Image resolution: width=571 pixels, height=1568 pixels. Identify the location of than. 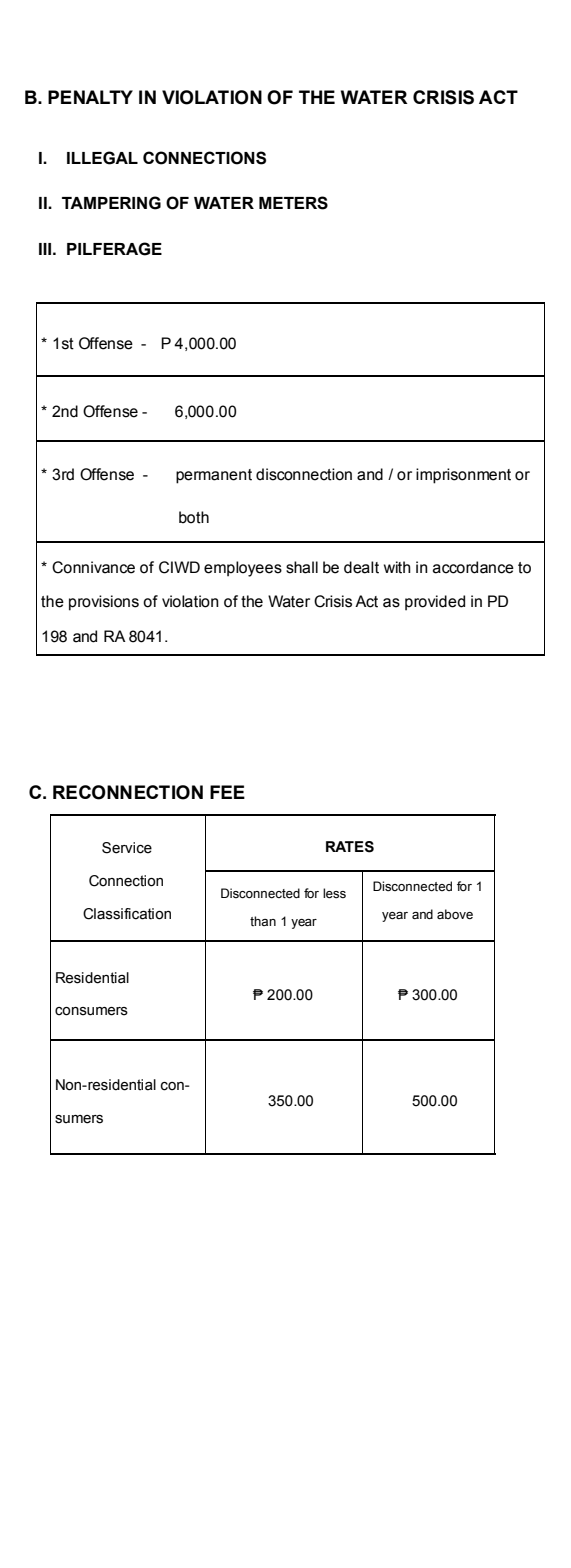
(263, 921).
